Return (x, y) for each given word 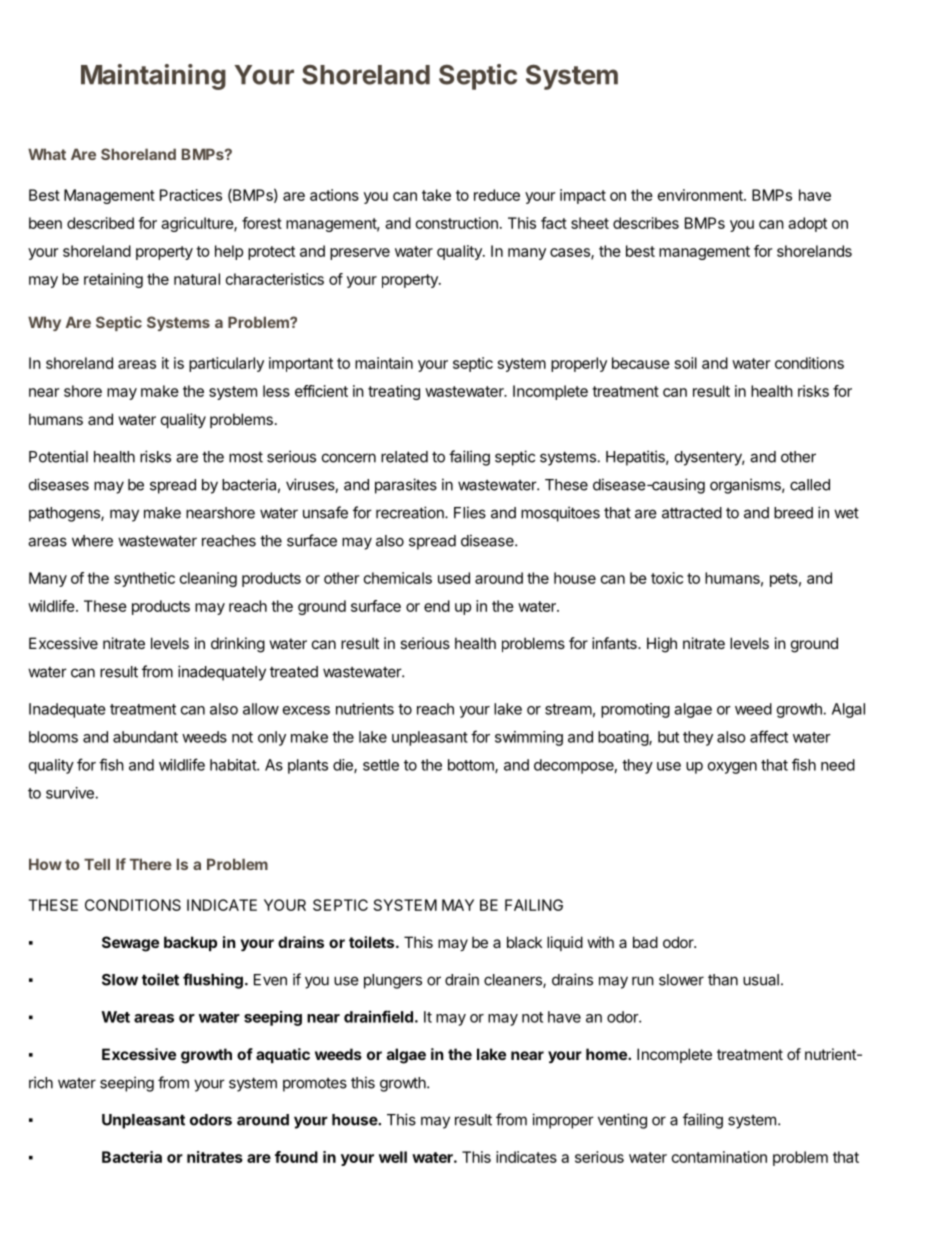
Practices (191, 195)
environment (701, 195)
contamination (719, 1157)
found (296, 1157)
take (436, 195)
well (393, 1157)
